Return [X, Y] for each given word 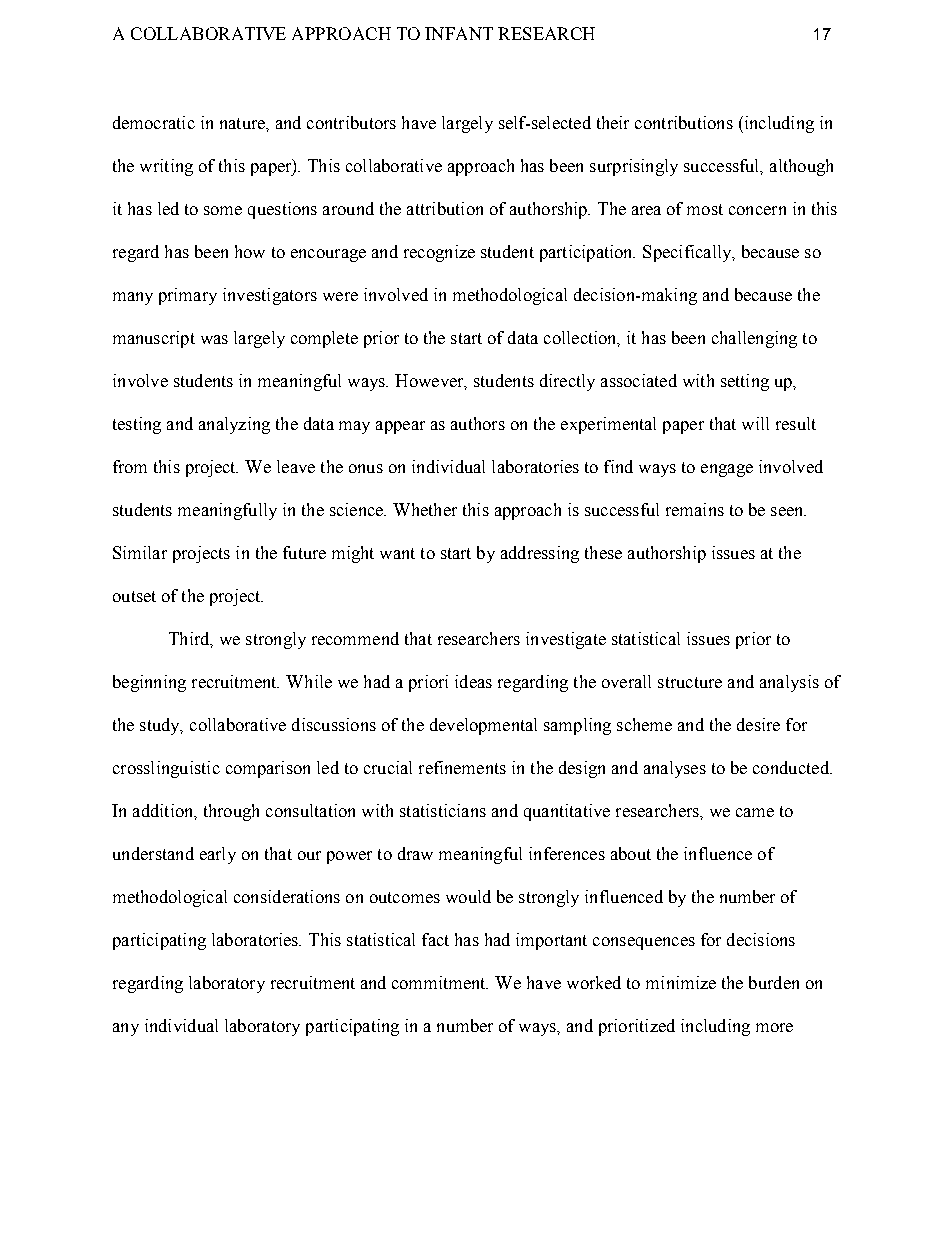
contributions [684, 122]
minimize [681, 982]
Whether [425, 509]
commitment [440, 982]
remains [695, 509]
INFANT [459, 33]
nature [243, 123]
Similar [140, 552]
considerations [287, 896]
